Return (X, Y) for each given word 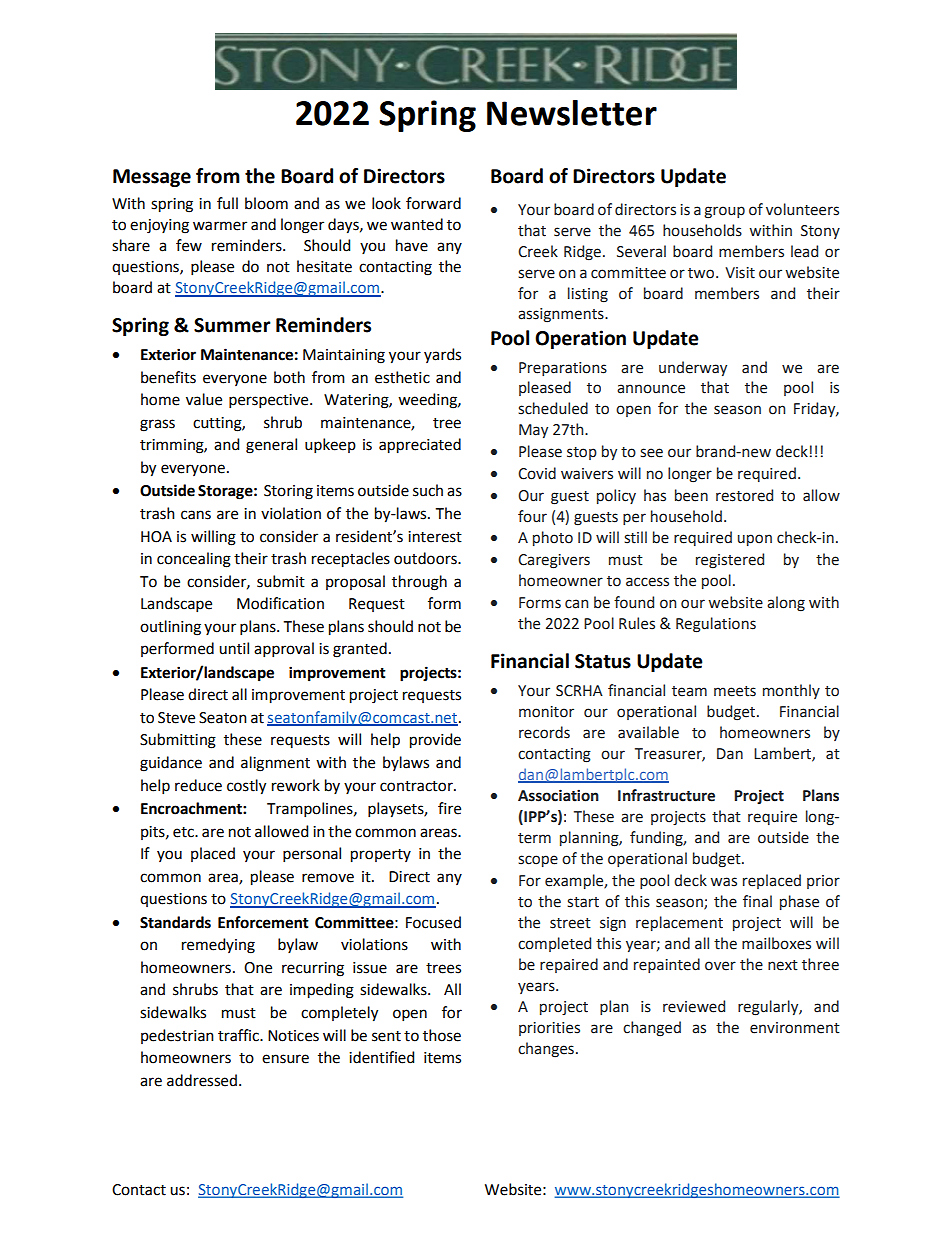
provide (435, 741)
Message (152, 178)
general (271, 446)
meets (735, 691)
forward (433, 203)
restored (744, 495)
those (442, 1035)
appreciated (420, 446)
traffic (239, 1035)
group (724, 212)
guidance (171, 764)
